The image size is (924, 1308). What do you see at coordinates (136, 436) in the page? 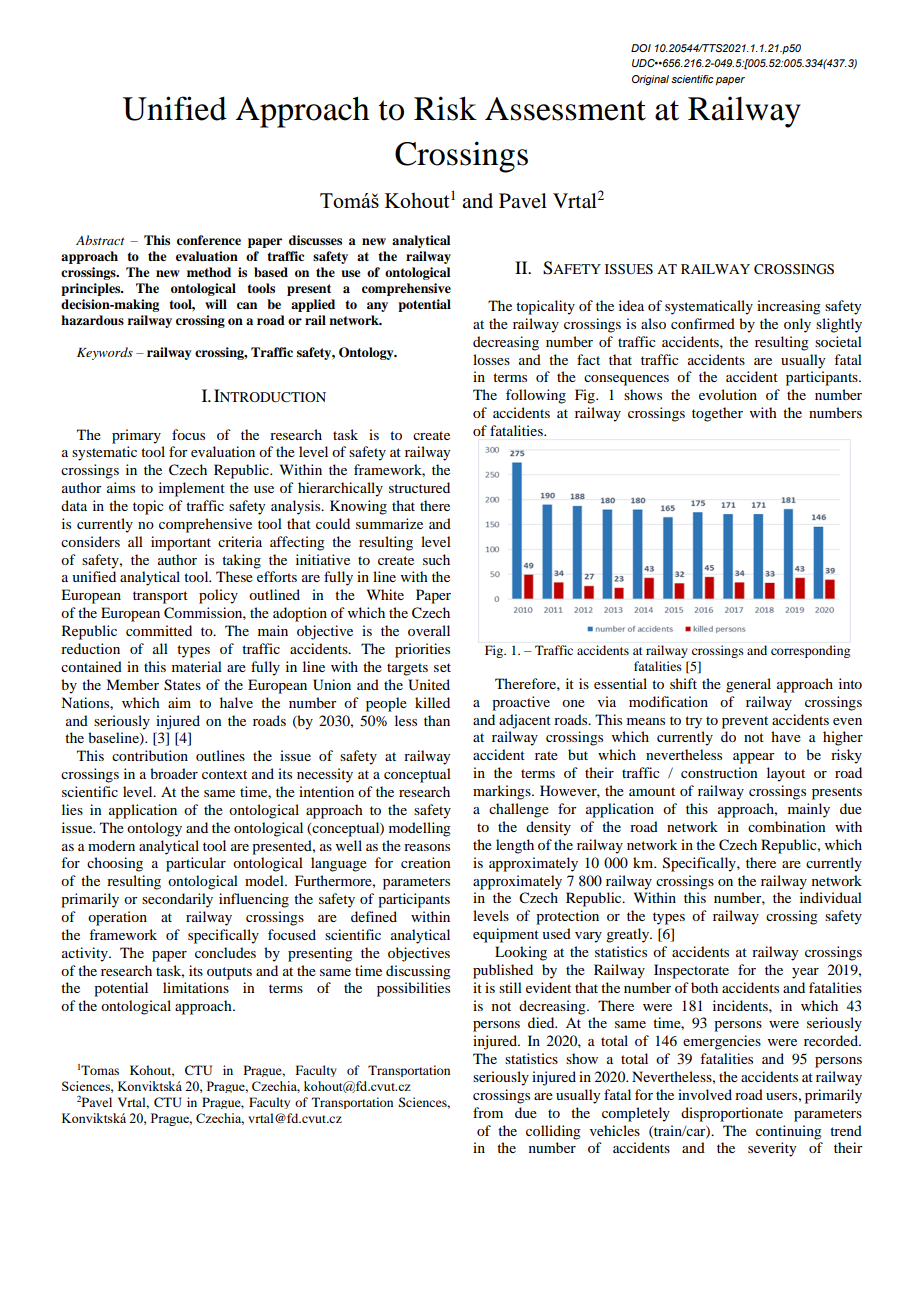
I see `primary` at bounding box center [136, 436].
